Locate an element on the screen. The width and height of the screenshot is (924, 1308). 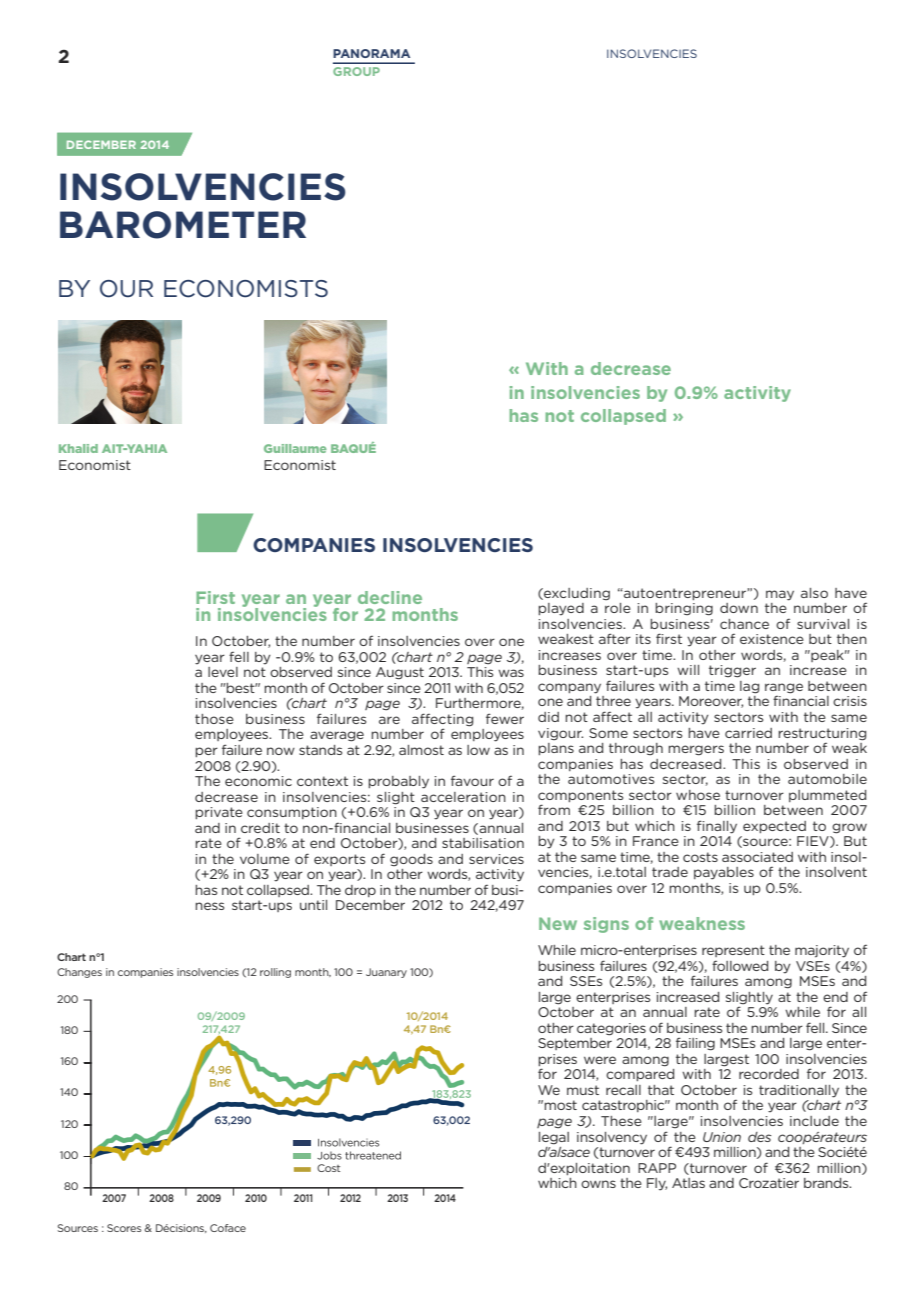
brands is located at coordinates (827, 1183).
